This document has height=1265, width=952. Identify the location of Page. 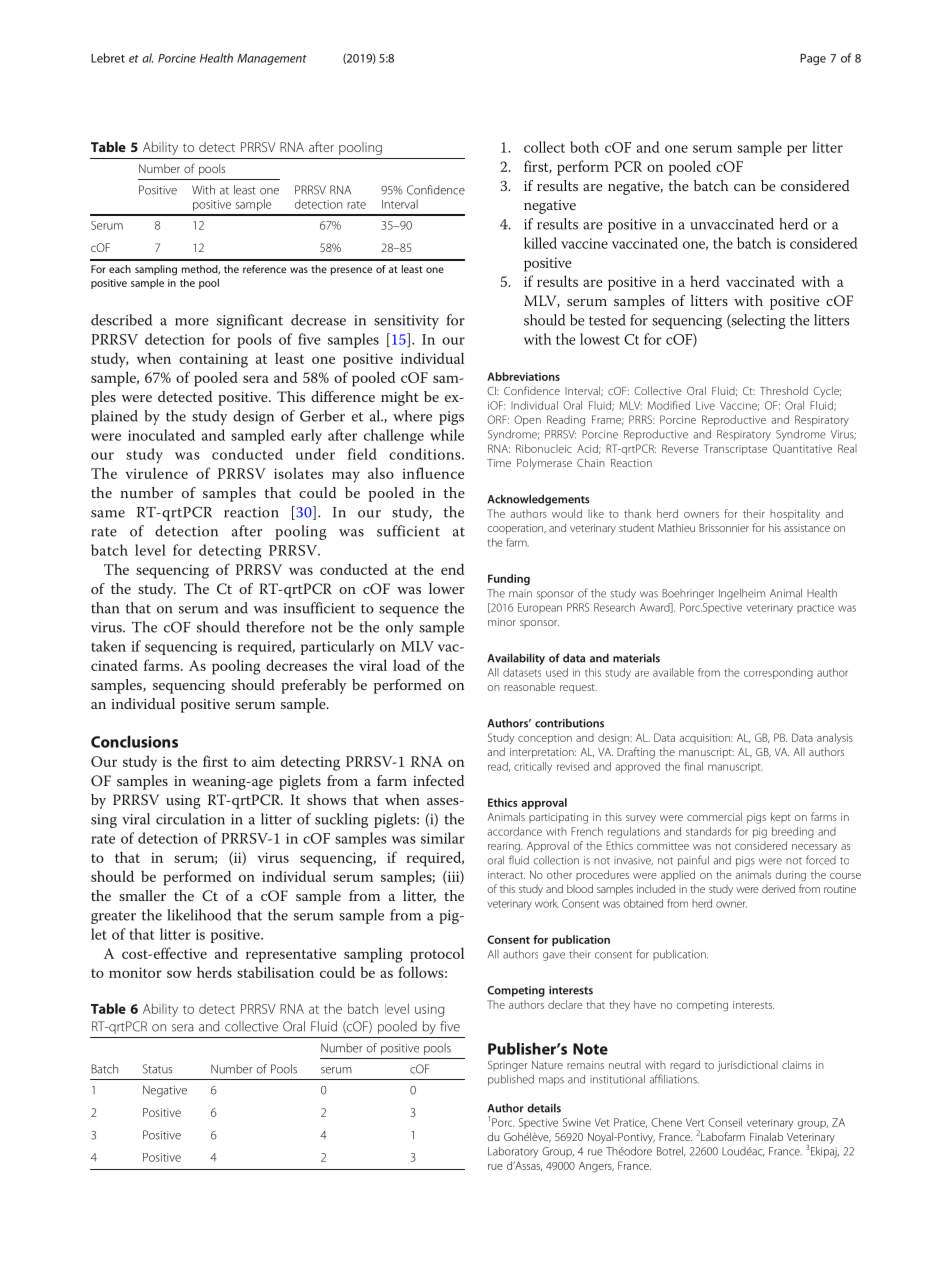
(813, 59).
